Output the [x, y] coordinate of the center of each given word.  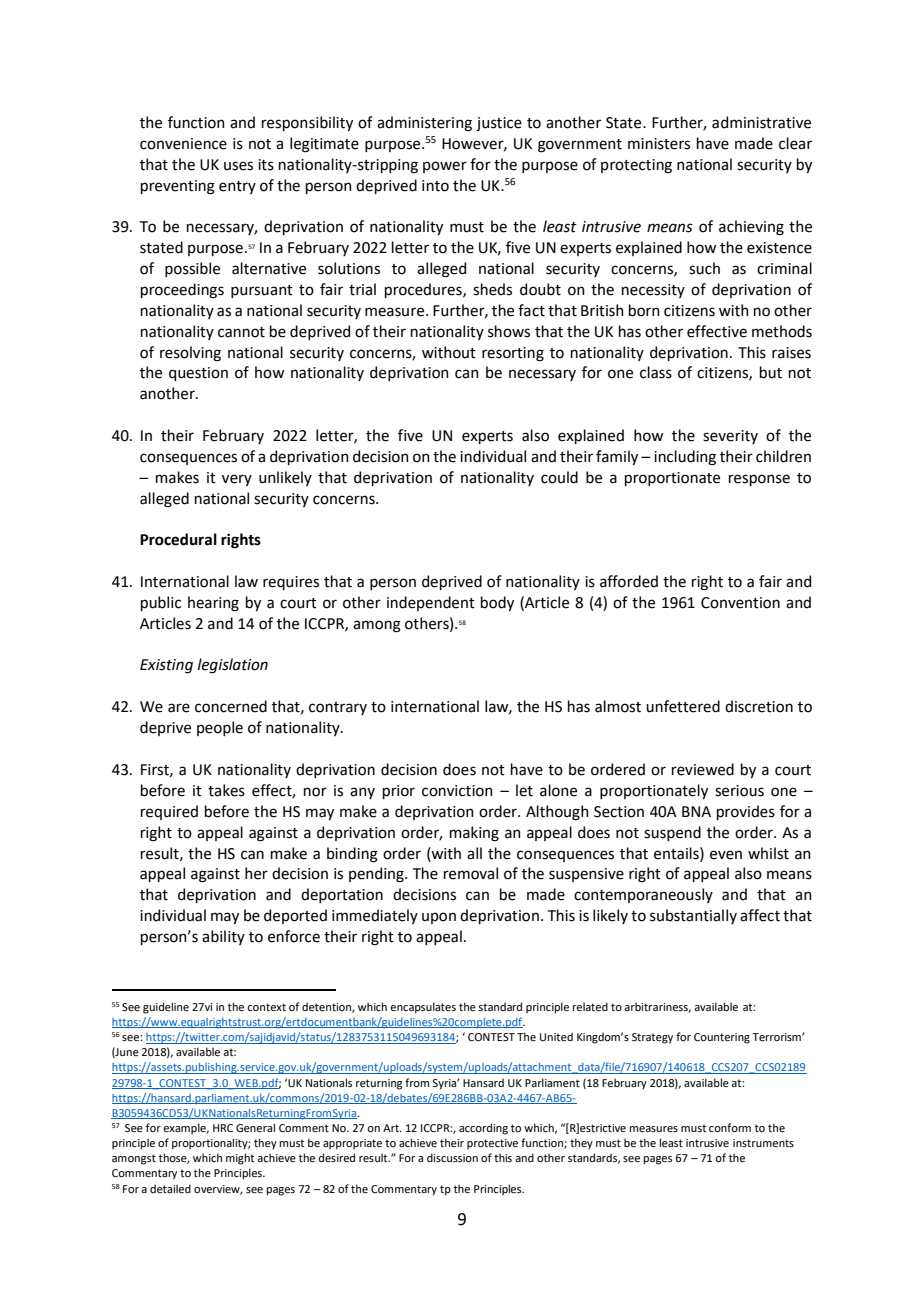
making [474, 834]
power [445, 167]
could [559, 477]
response [759, 480]
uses [238, 166]
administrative [761, 122]
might [240, 1159]
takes [226, 790]
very [237, 480]
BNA [696, 811]
